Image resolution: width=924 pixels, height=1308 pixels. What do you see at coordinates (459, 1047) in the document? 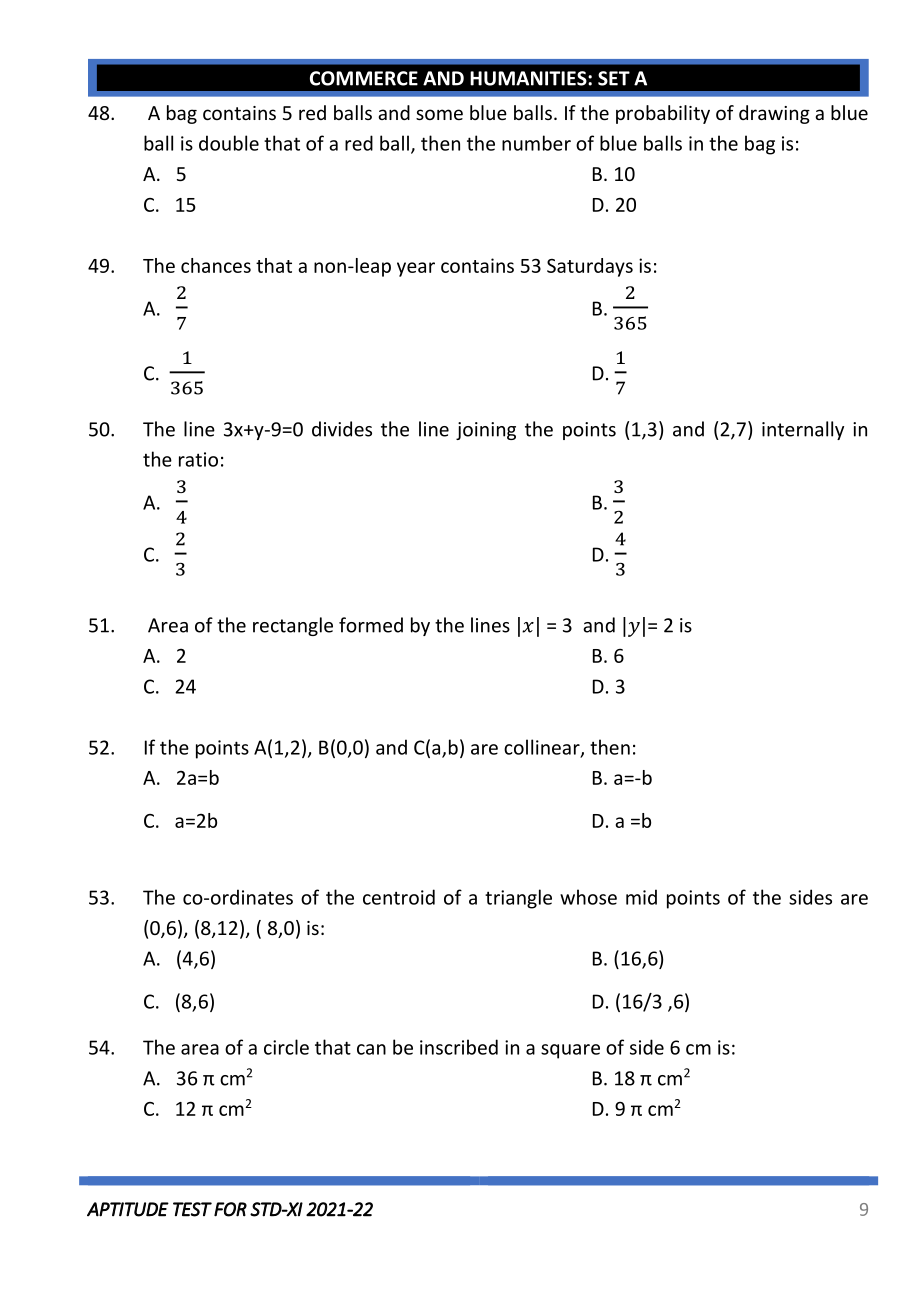
I see `inscribed` at bounding box center [459, 1047].
